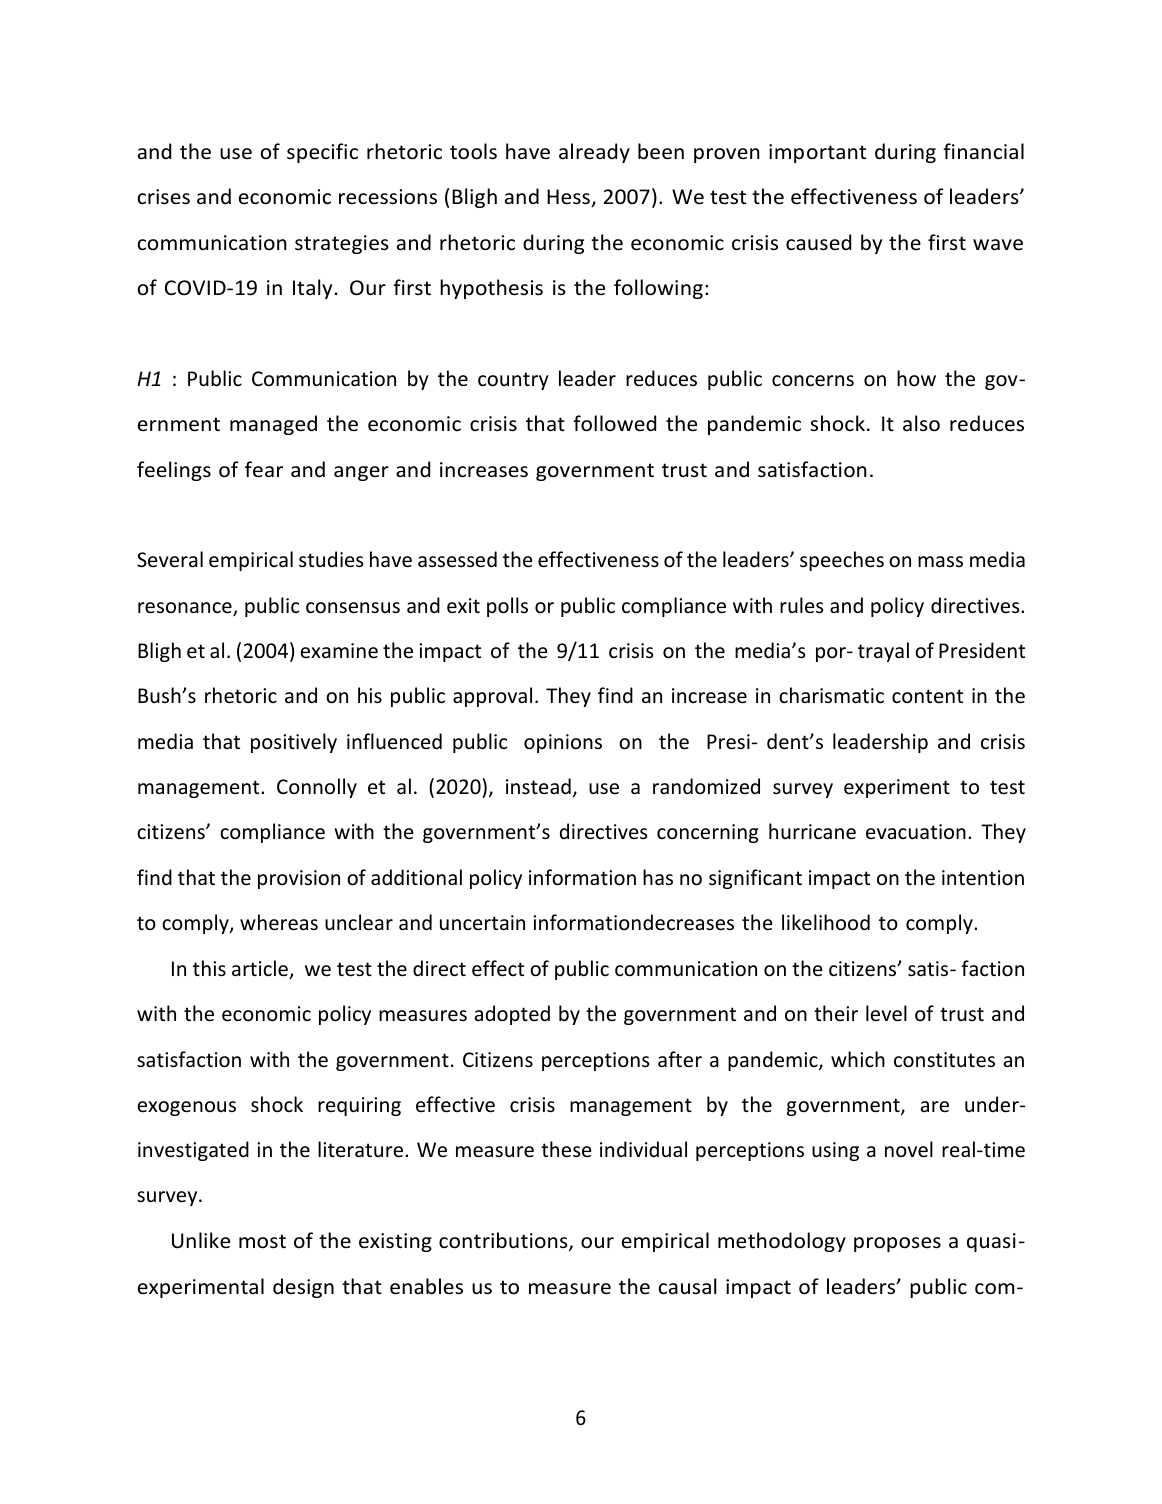  I want to click on studies, so click(331, 559).
